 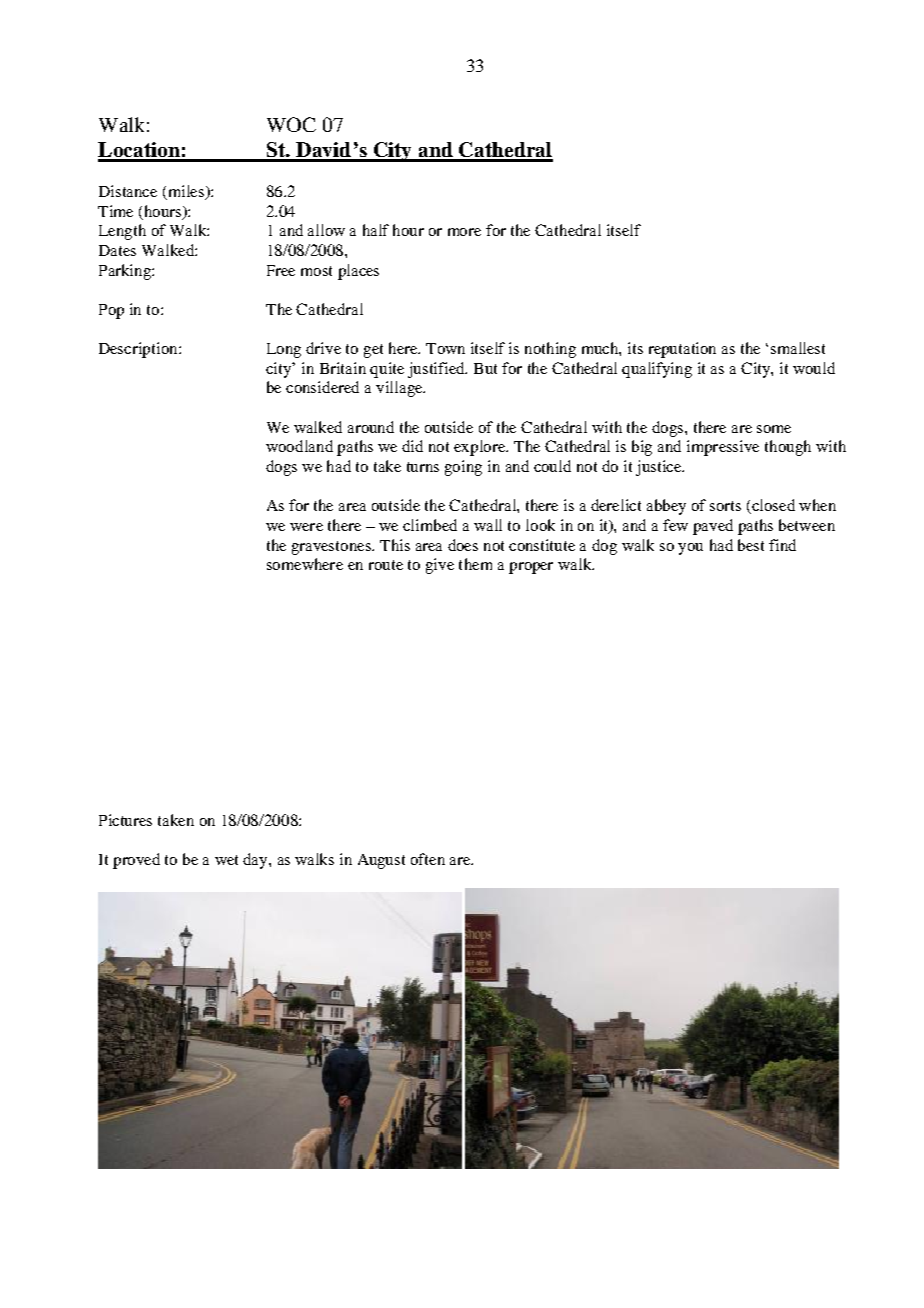 I want to click on wet, so click(x=226, y=860).
